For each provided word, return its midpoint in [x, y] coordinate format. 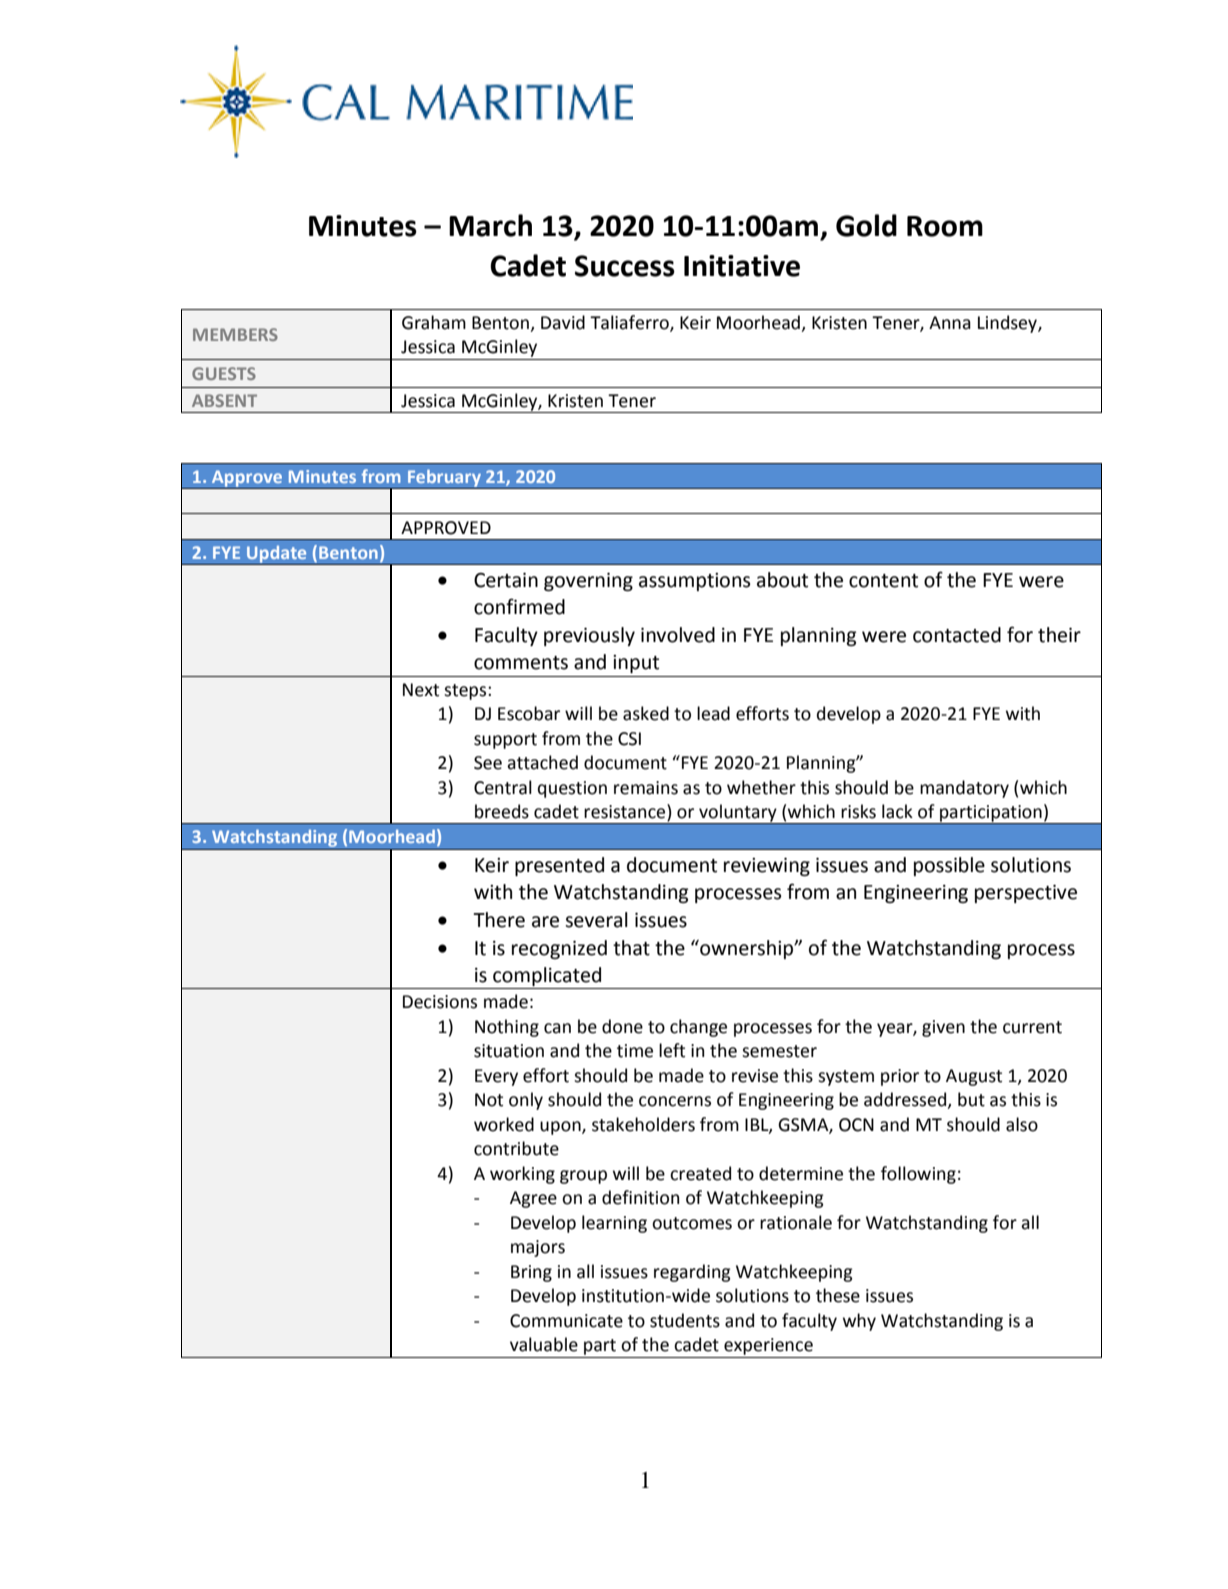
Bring [531, 1273]
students [685, 1320]
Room [945, 226]
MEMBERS [235, 334]
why [859, 1322]
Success [625, 266]
